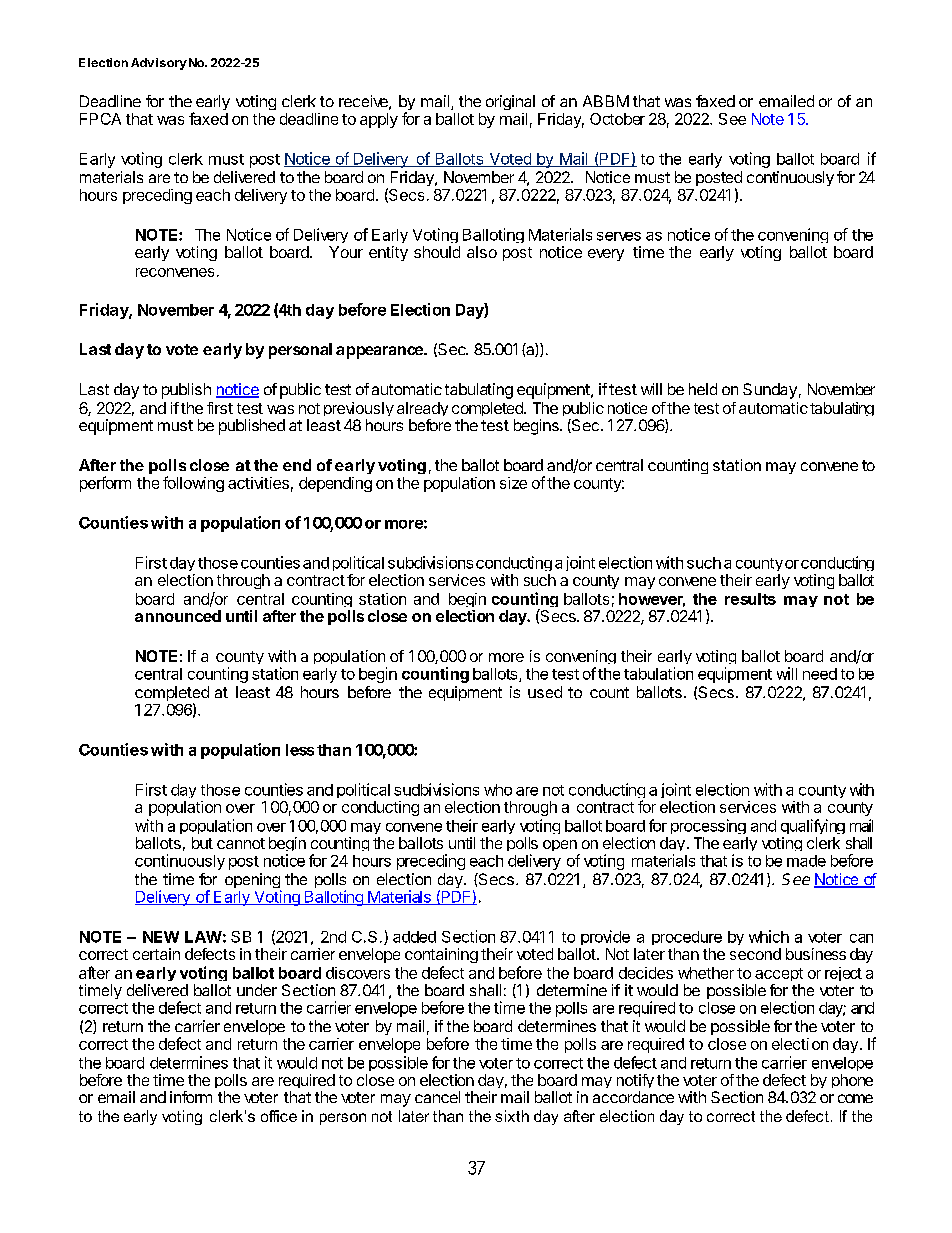  Describe the element at coordinates (142, 62) in the screenshot. I see `Adv` at that location.
